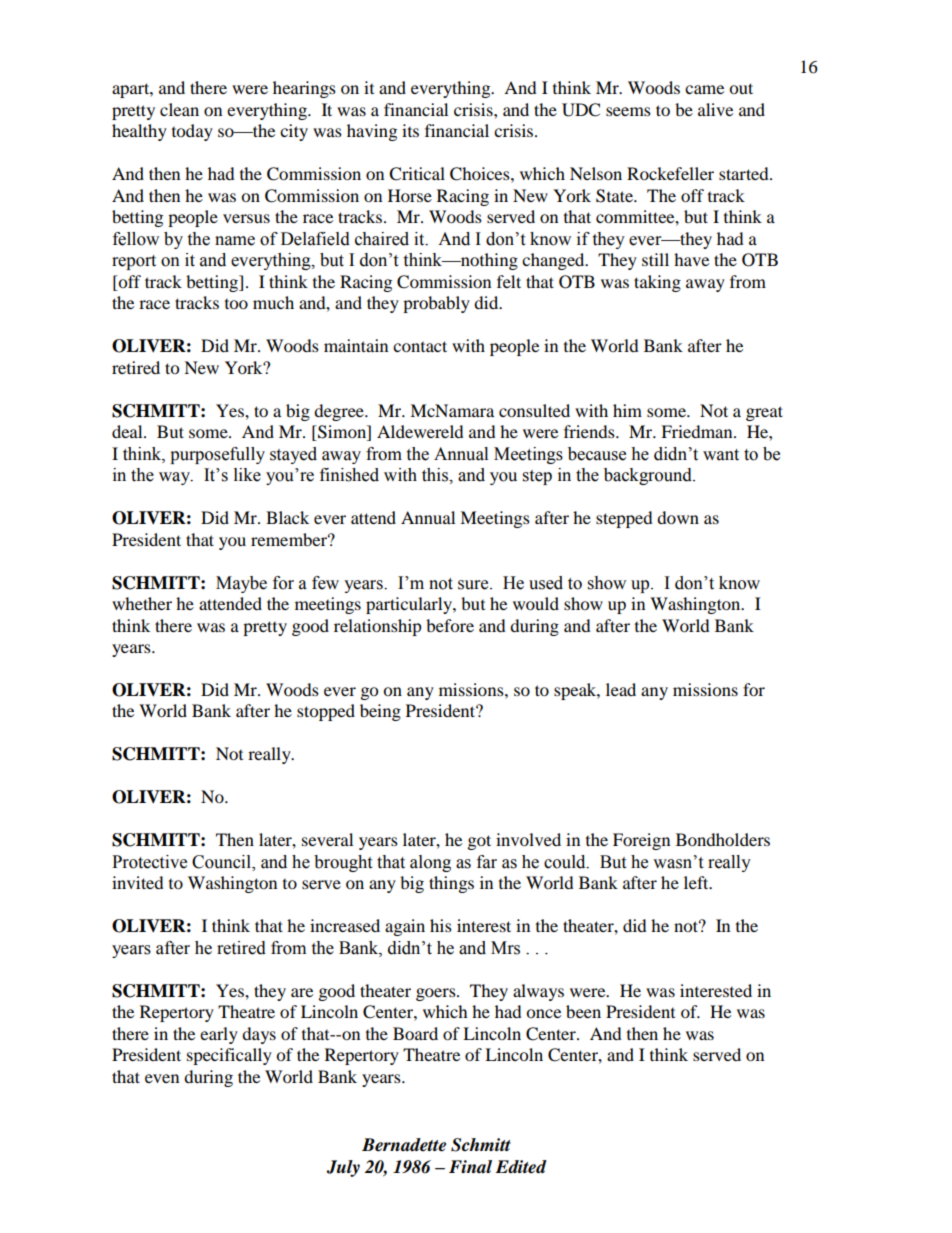  What do you see at coordinates (715, 109) in the screenshot?
I see `alive` at bounding box center [715, 109].
